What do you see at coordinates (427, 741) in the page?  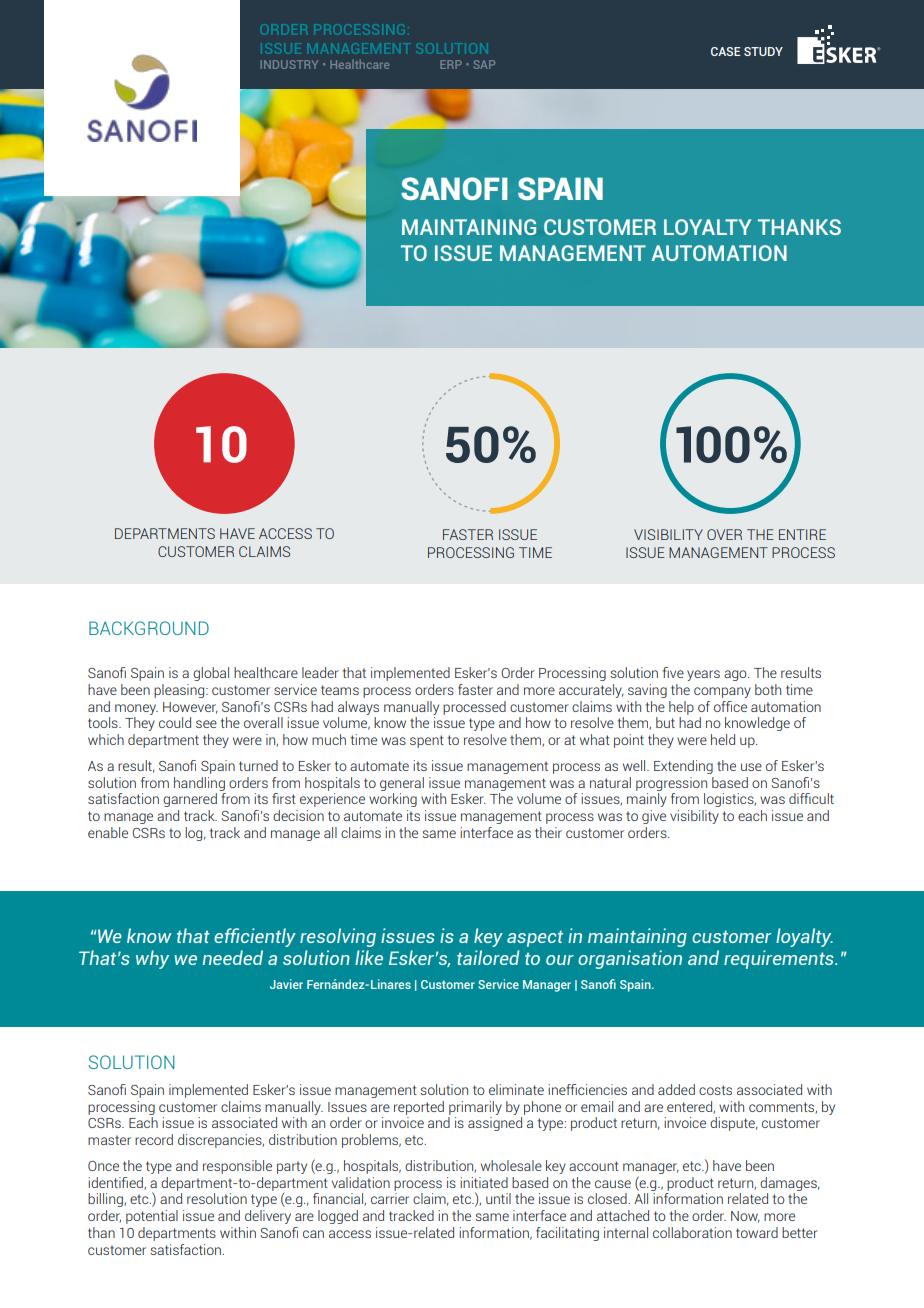 I see `spent` at bounding box center [427, 741].
